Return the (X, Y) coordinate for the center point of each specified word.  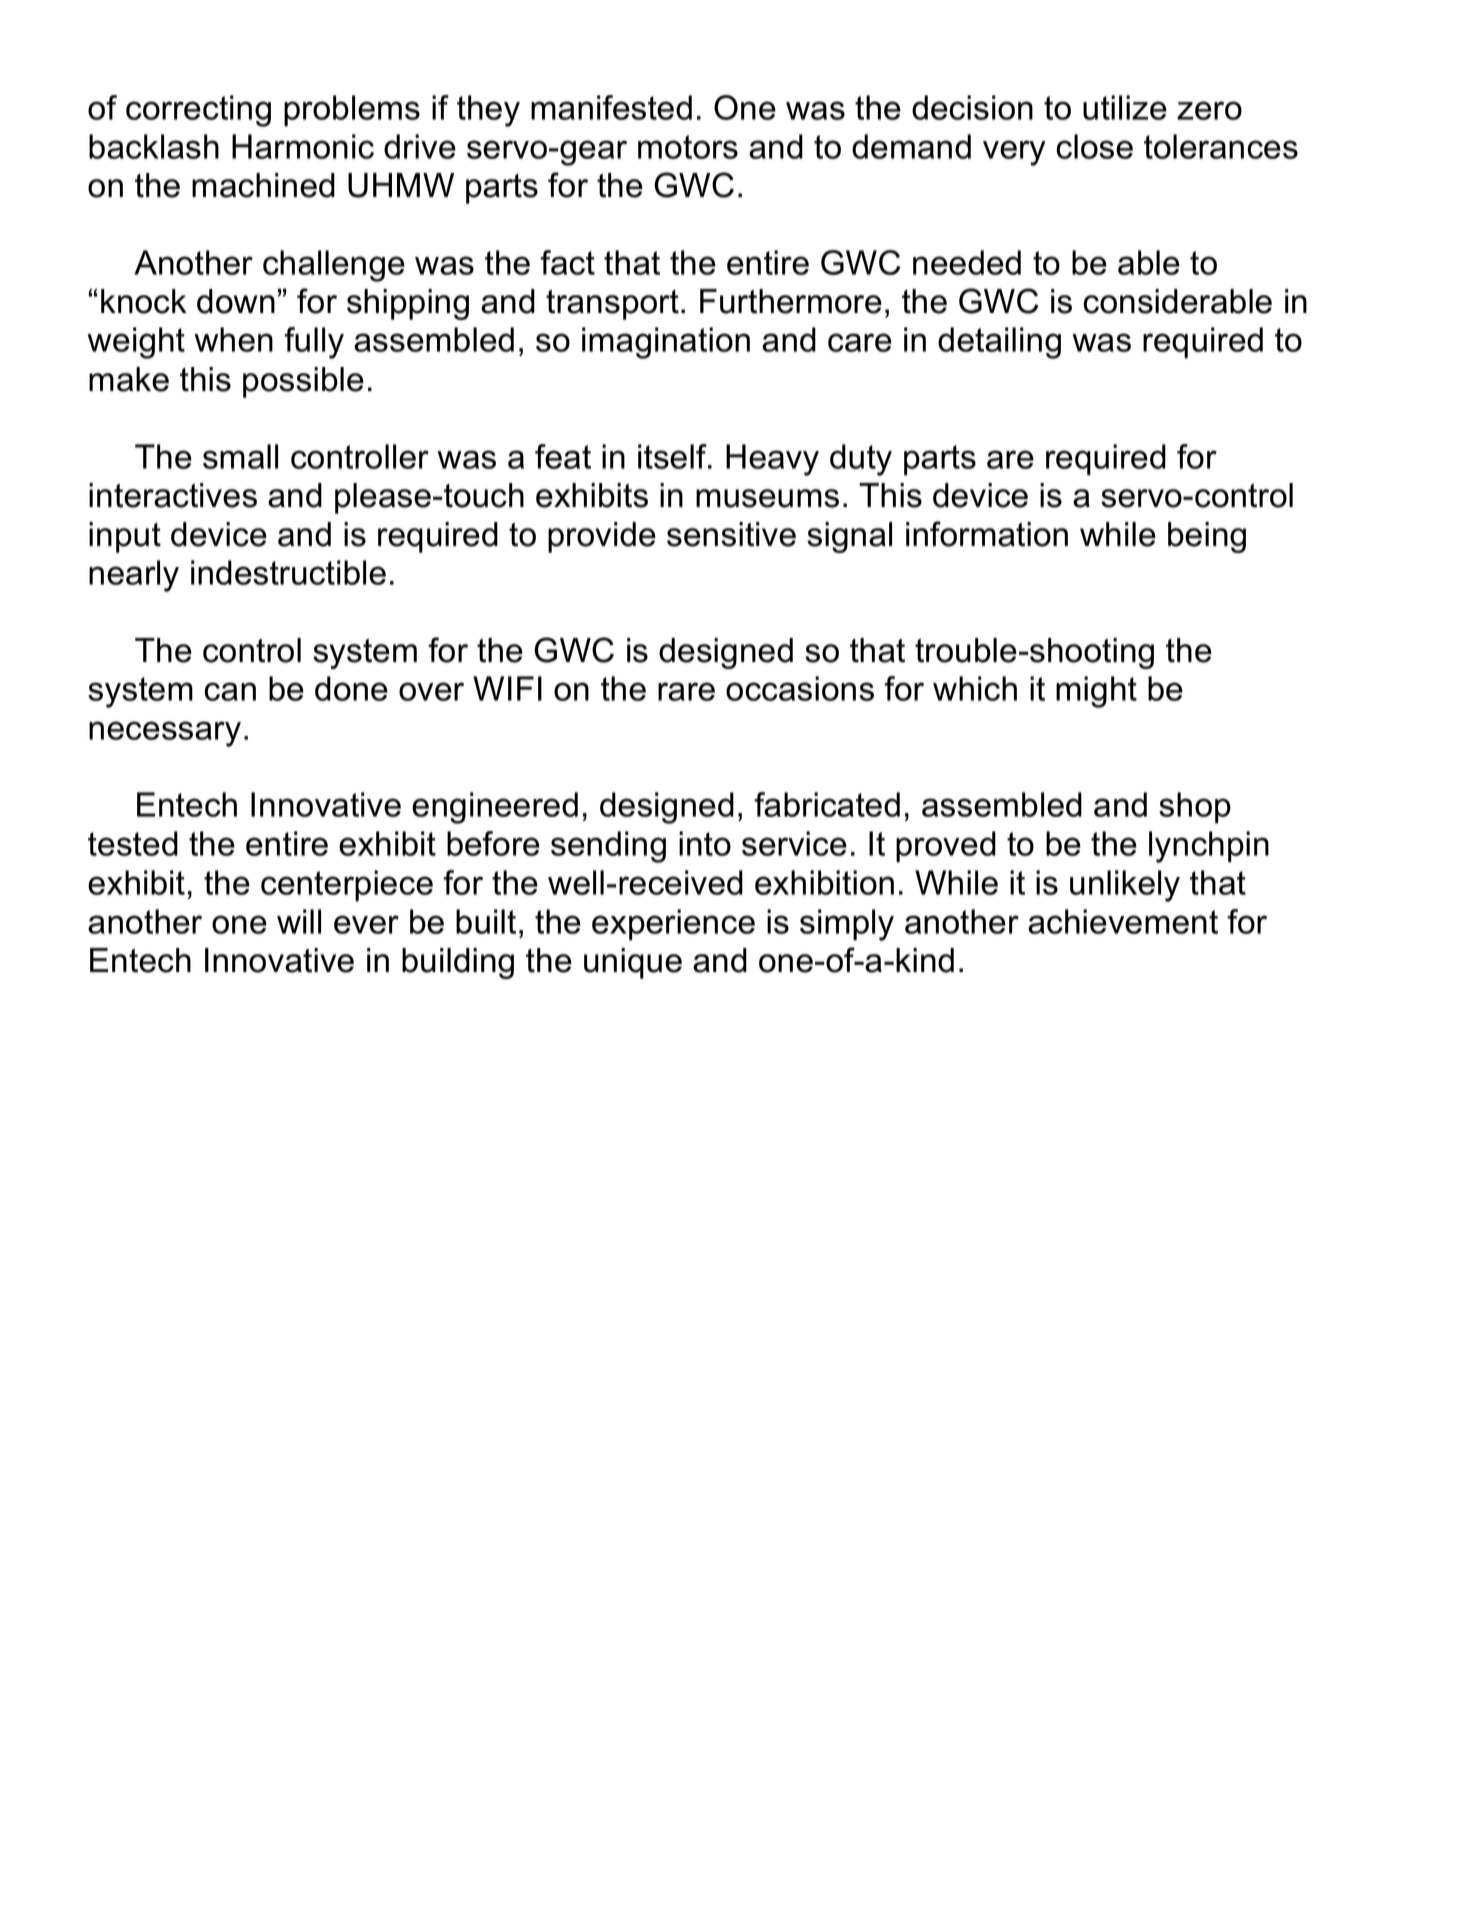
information (987, 534)
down (236, 301)
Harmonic (303, 146)
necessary (165, 734)
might (1096, 692)
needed (967, 262)
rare (686, 691)
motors (688, 147)
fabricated (827, 804)
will (299, 921)
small (240, 456)
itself (673, 456)
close (1094, 146)
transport (612, 305)
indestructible (288, 572)
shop (1195, 808)
